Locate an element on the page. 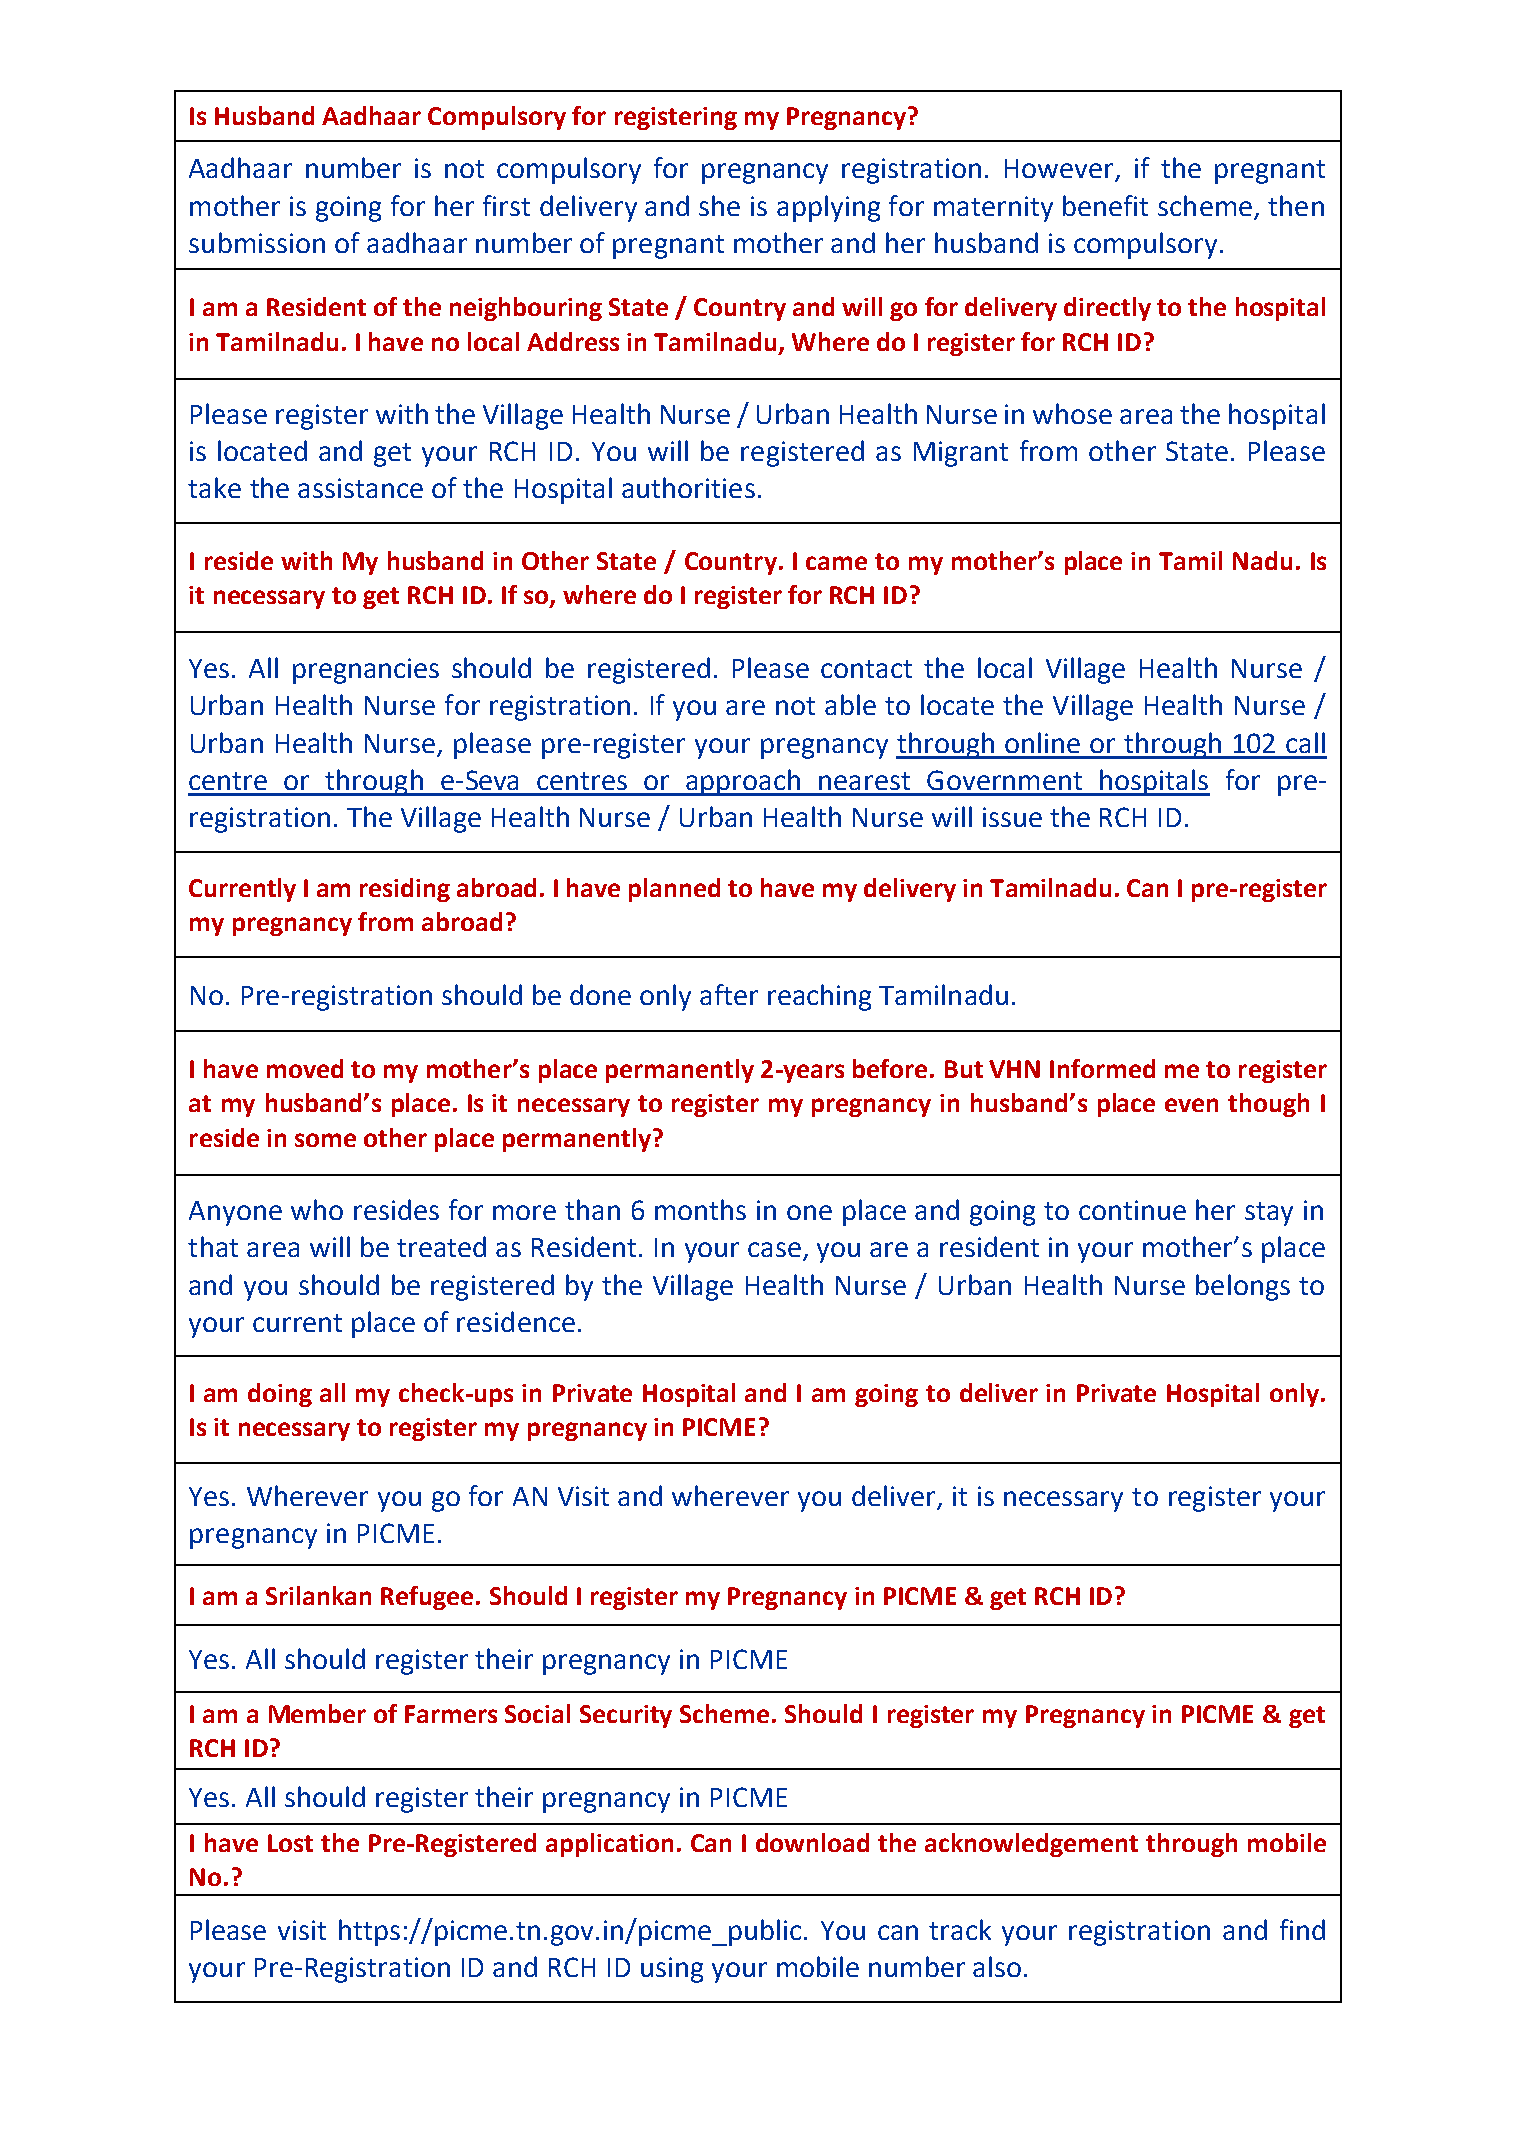 The height and width of the image is (2142, 1515). she is located at coordinates (719, 205).
